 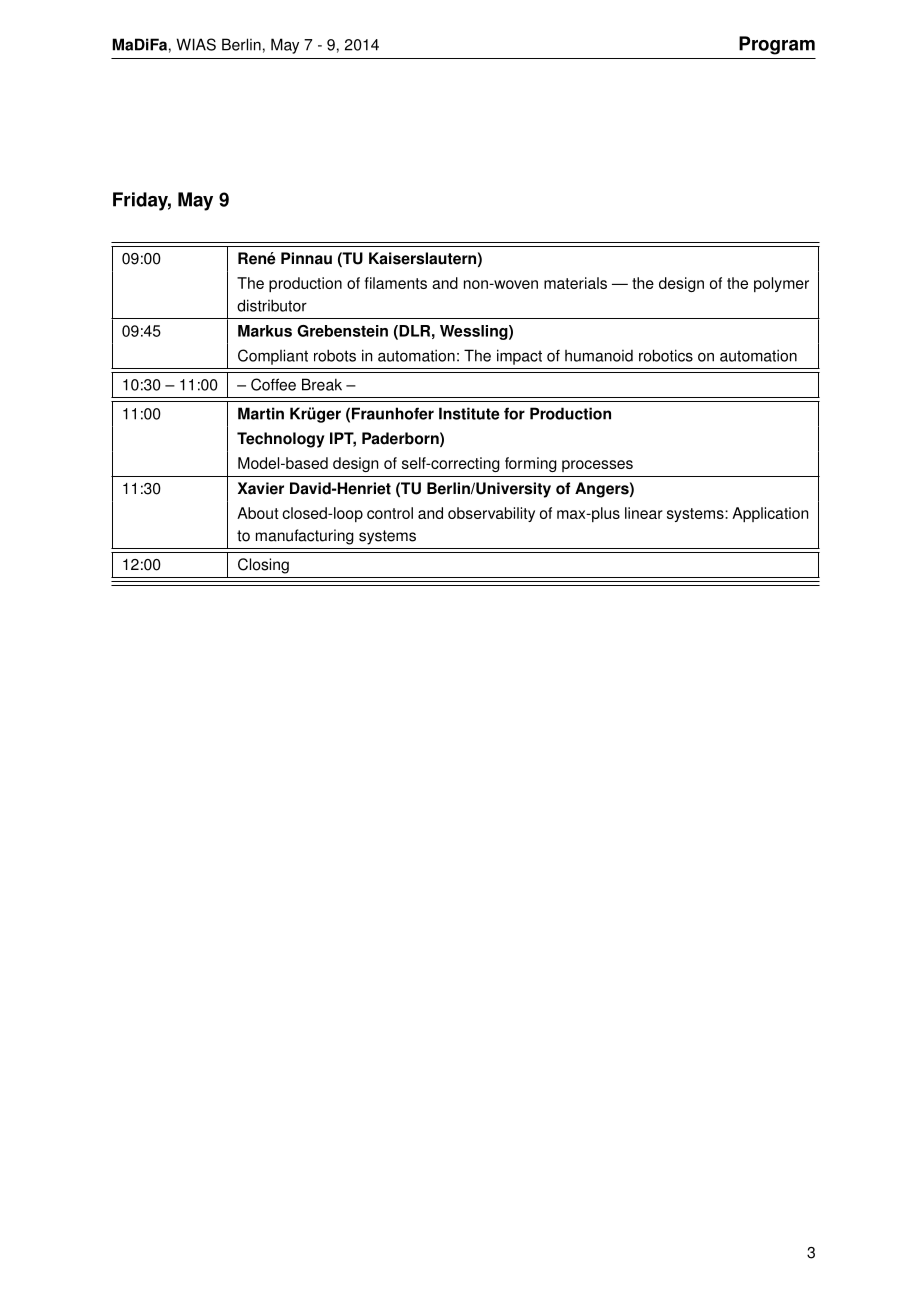 I want to click on observability, so click(x=491, y=514).
